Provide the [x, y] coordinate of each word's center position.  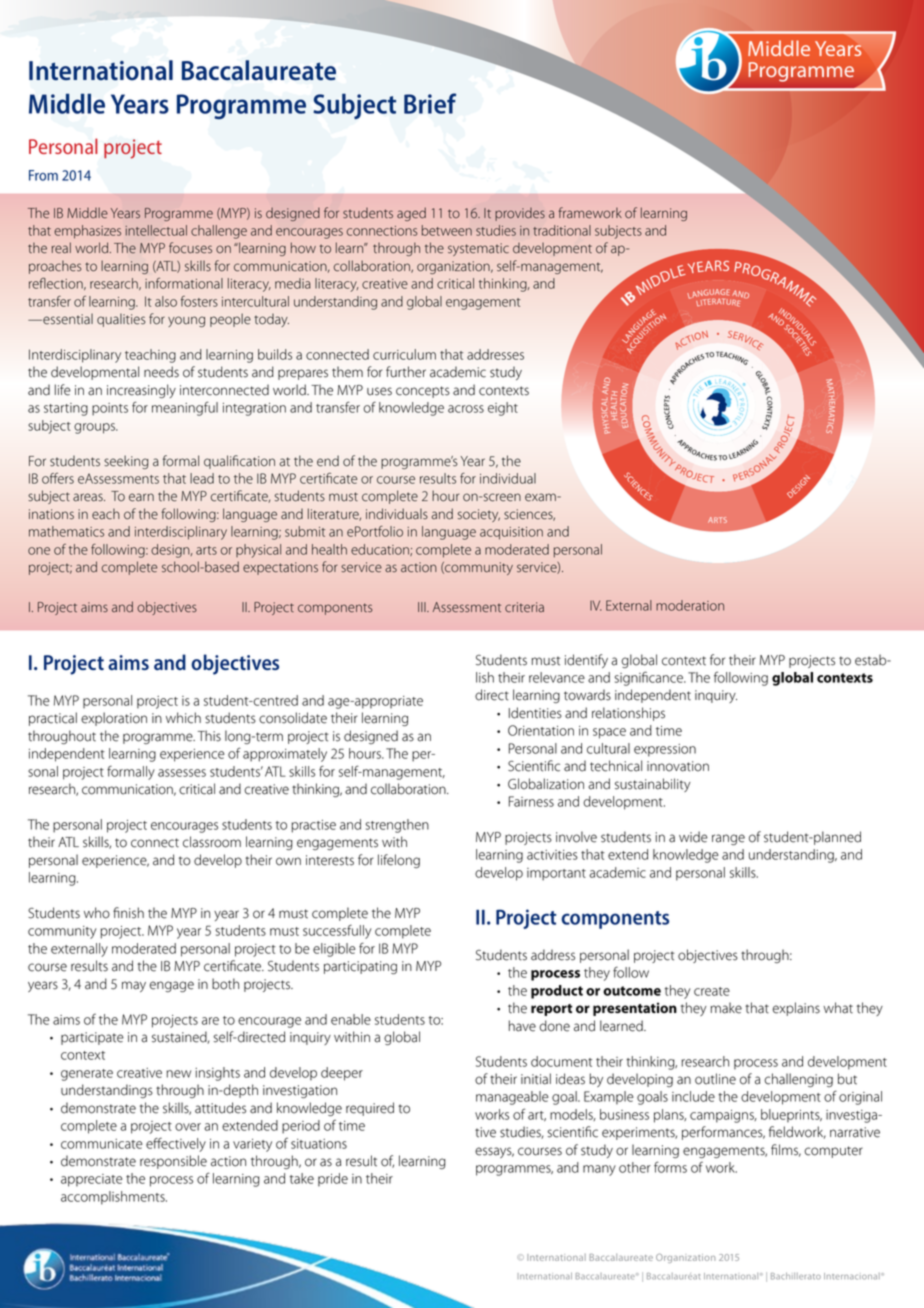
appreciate [92, 1180]
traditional [562, 230]
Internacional [852, 1276]
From [43, 175]
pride [333, 1180]
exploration [114, 719]
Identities [535, 713]
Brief [430, 103]
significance [650, 678]
